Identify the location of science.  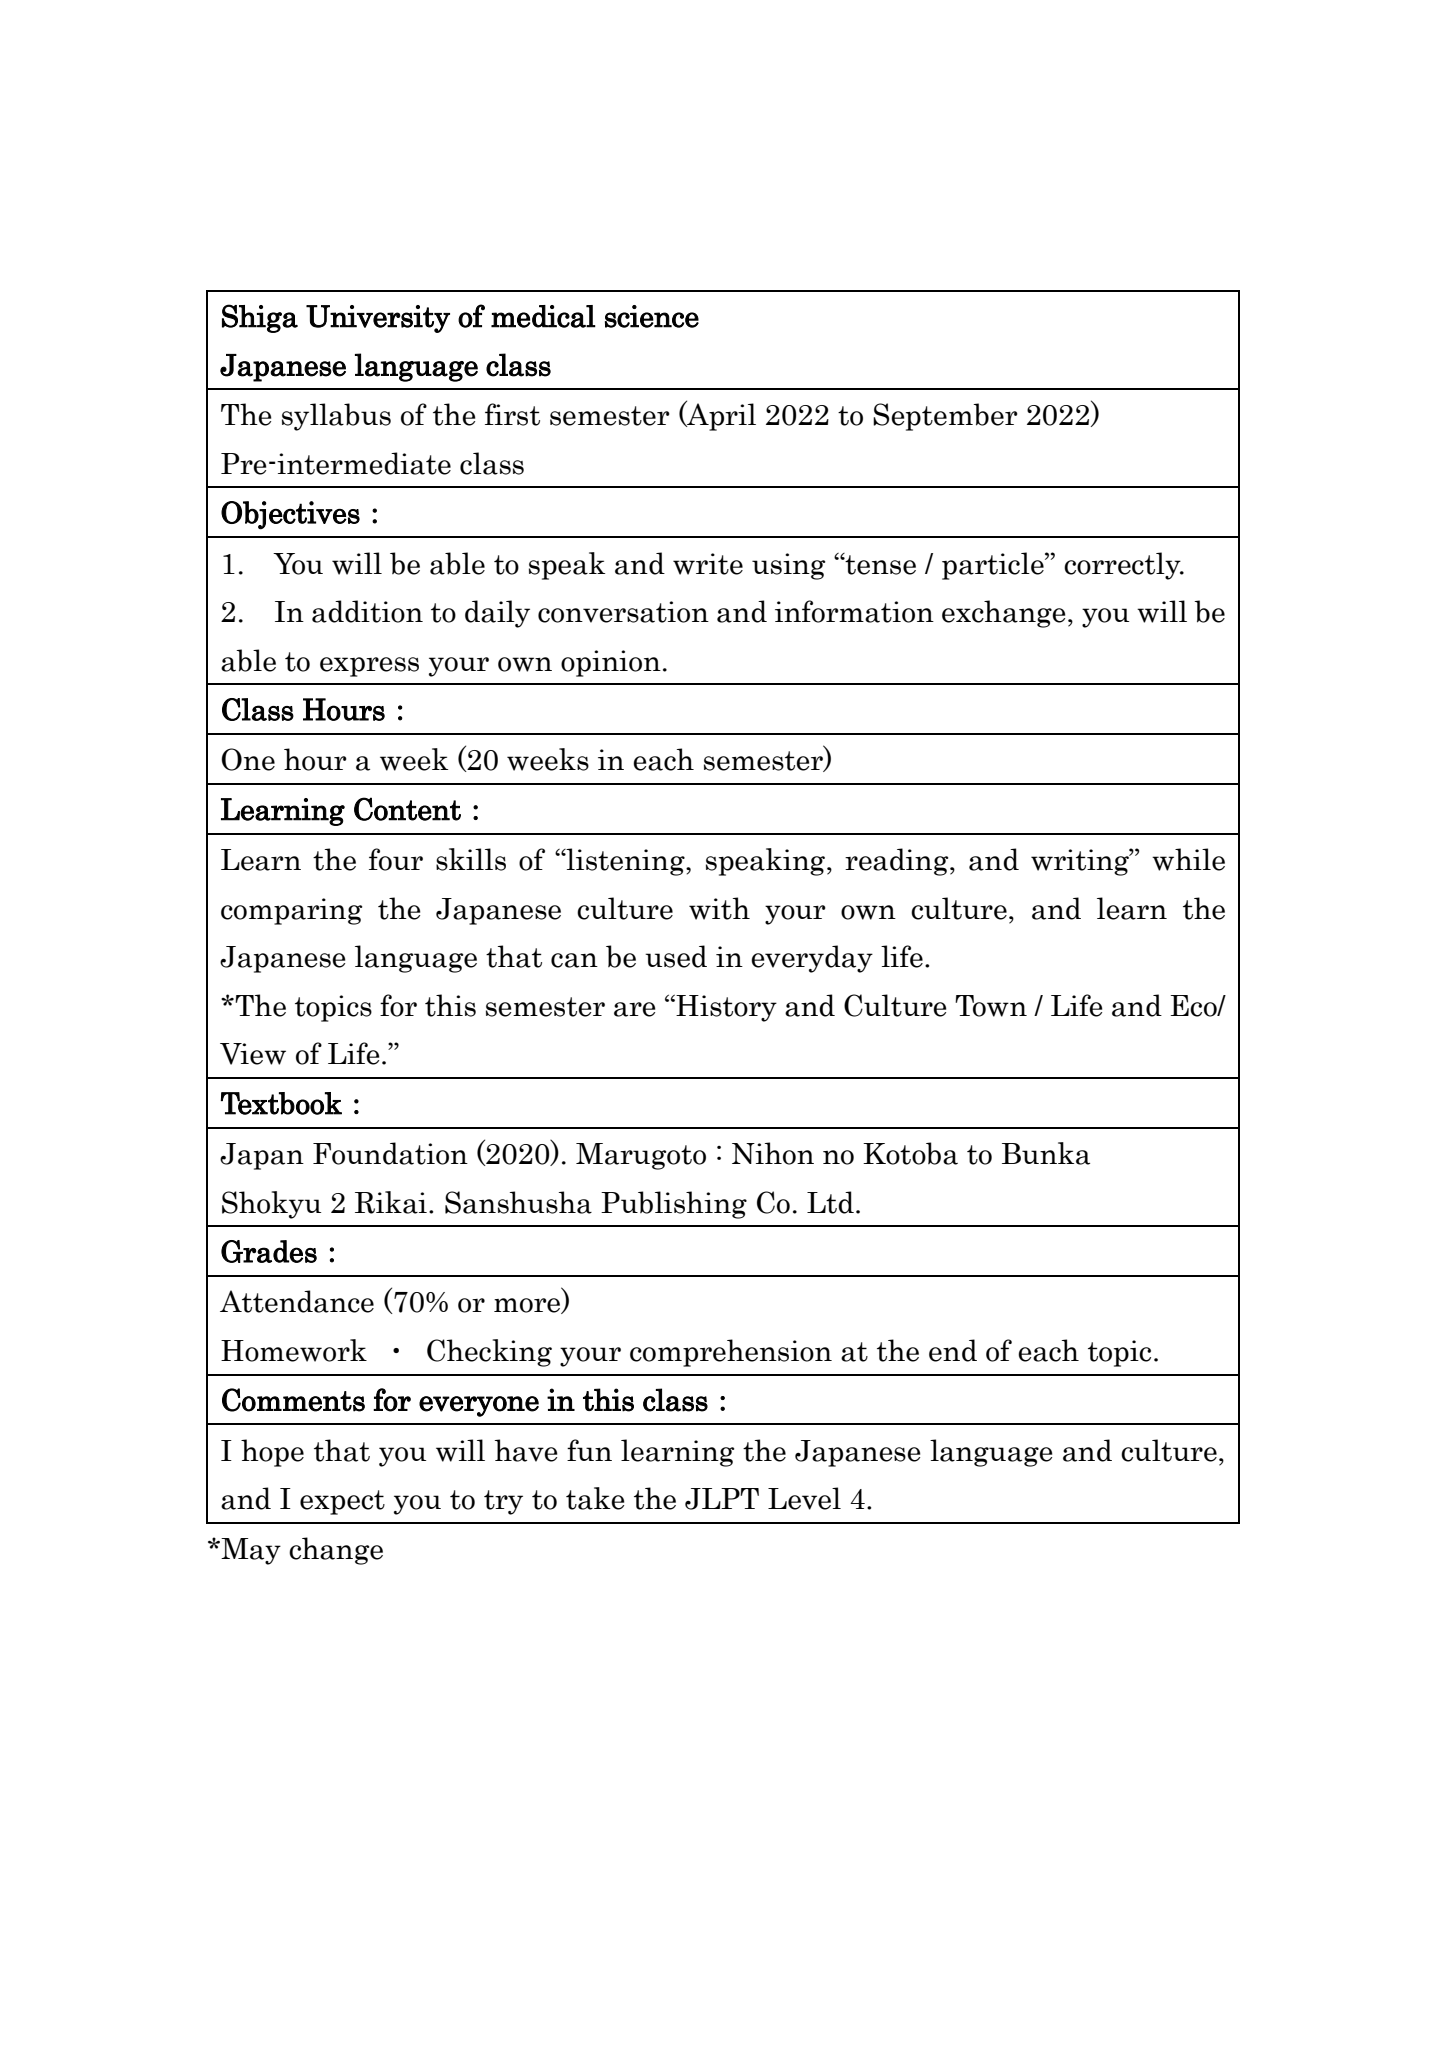
(652, 316).
